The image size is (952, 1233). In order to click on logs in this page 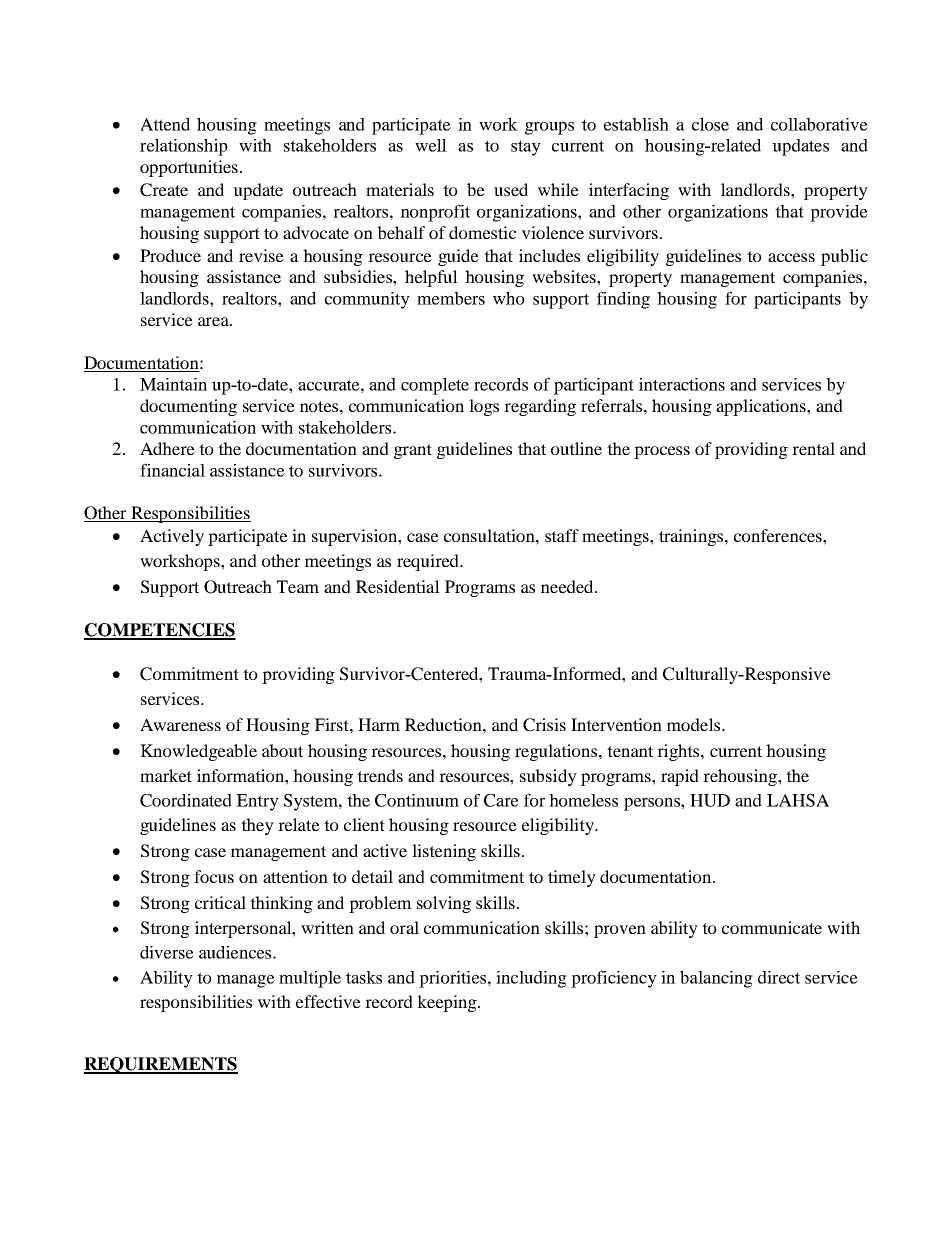, I will do `click(484, 407)`.
